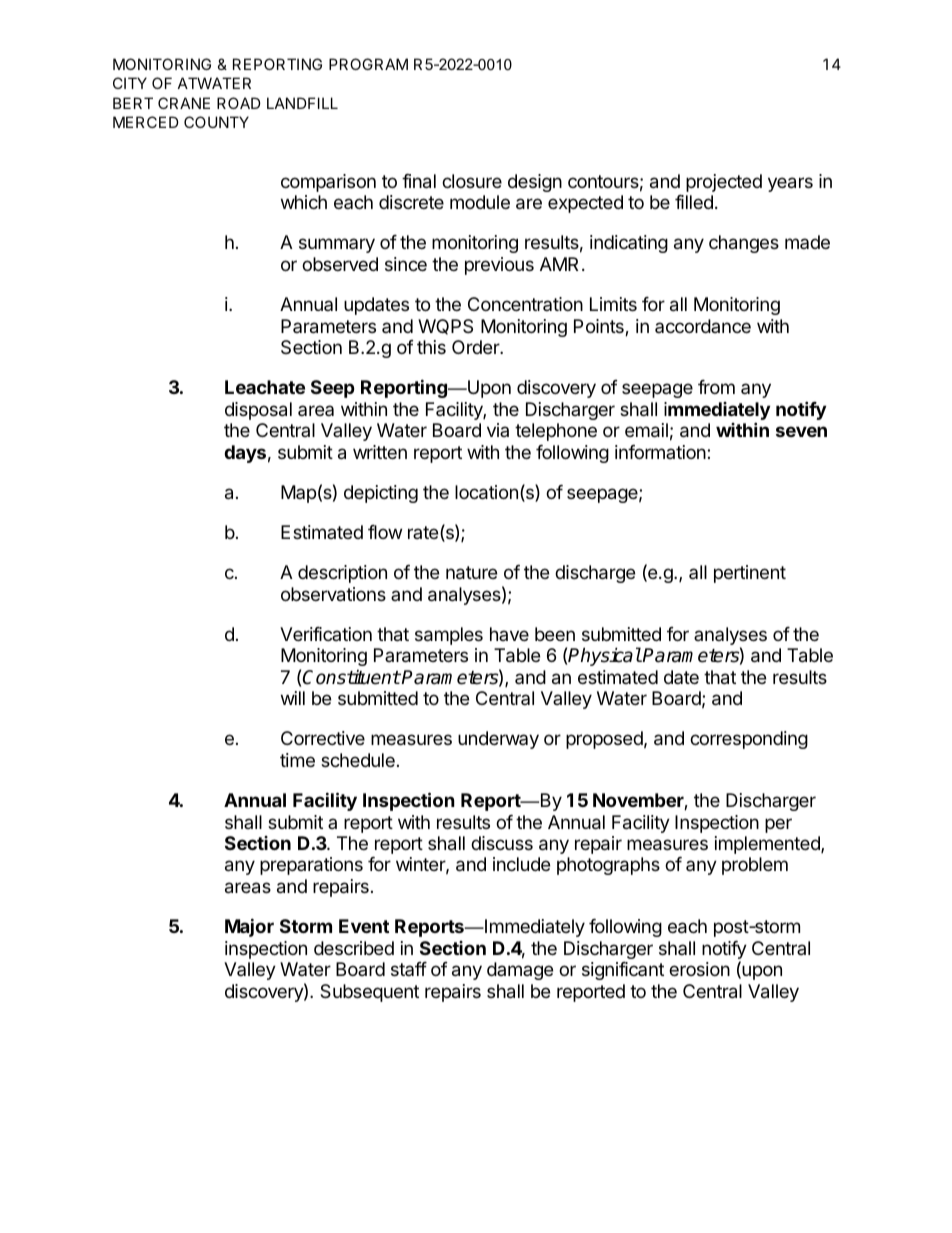  Describe the element at coordinates (184, 103) in the page. I see `CRANE` at that location.
